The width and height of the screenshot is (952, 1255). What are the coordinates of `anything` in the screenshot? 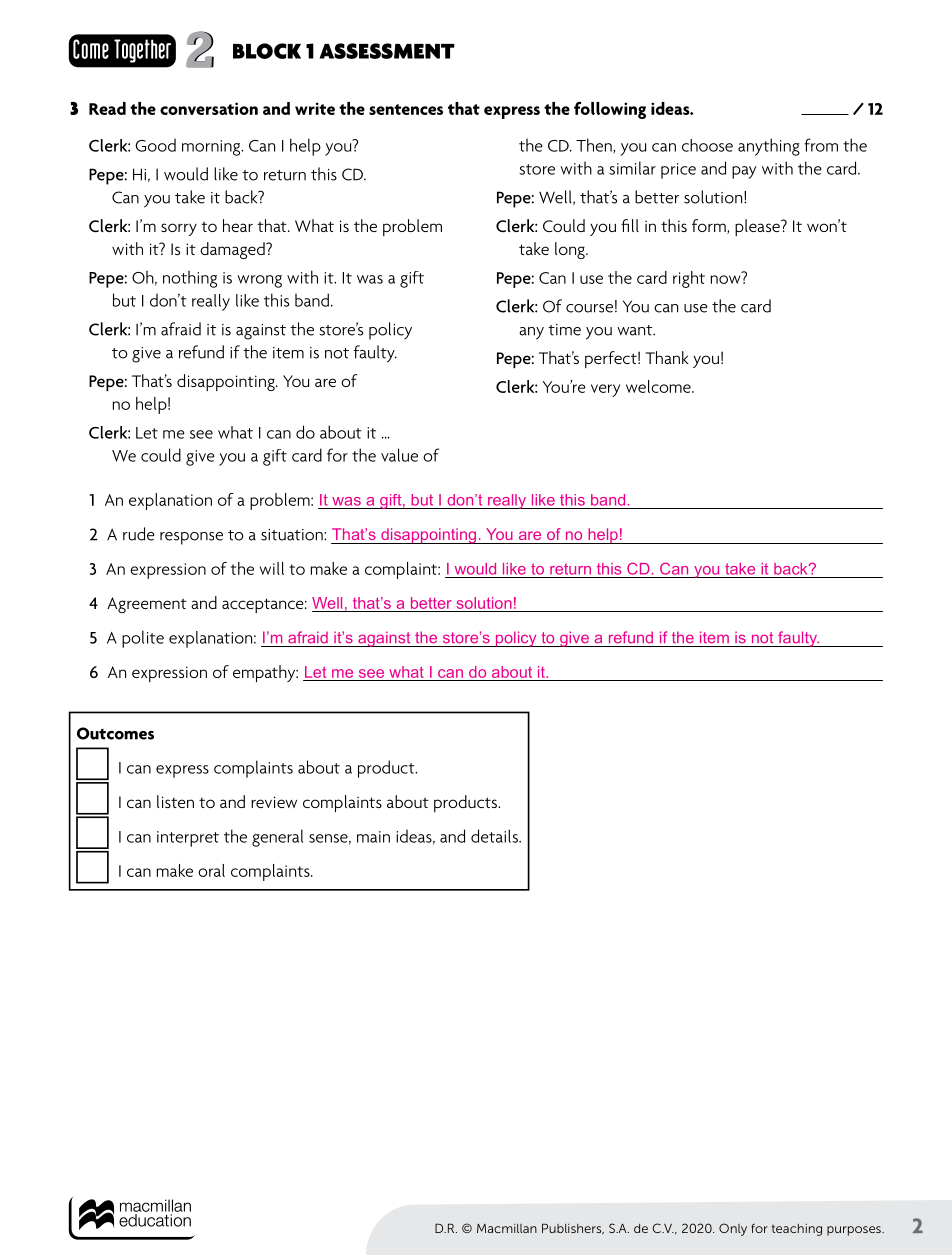 It's located at (769, 147).
